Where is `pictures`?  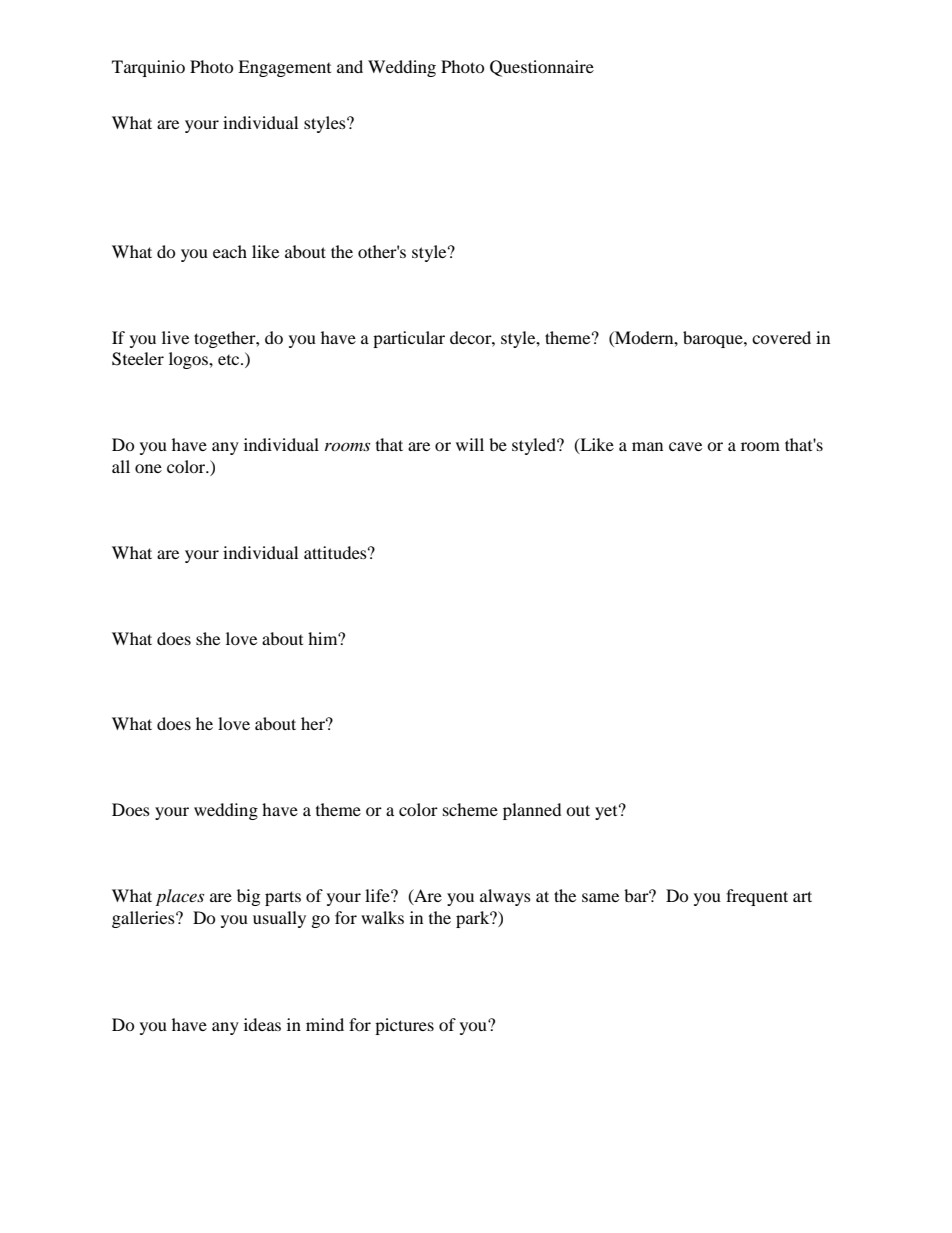 pictures is located at coordinates (404, 1026).
